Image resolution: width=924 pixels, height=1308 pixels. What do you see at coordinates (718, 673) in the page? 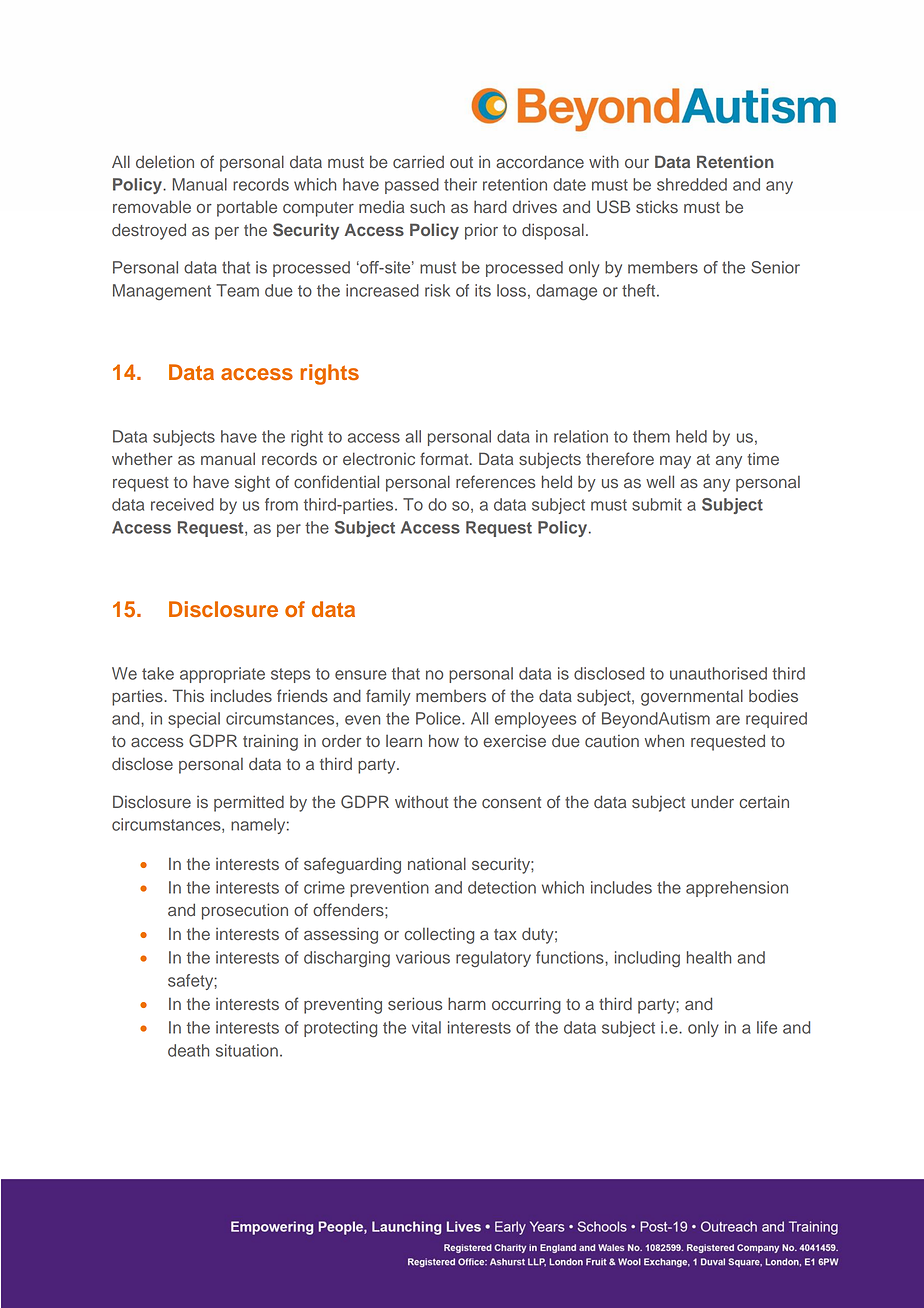
I see `unauthorised` at bounding box center [718, 673].
